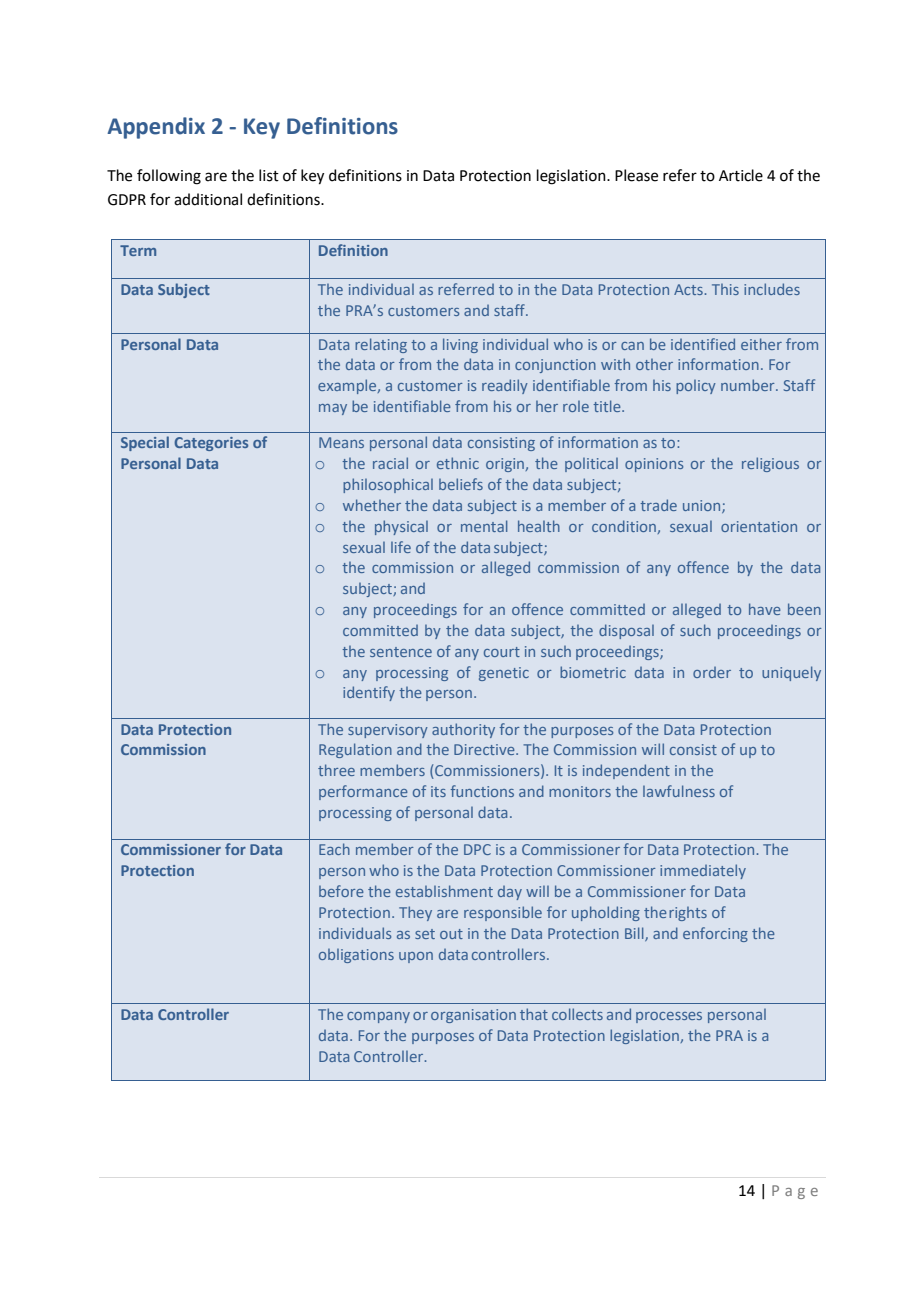 The width and height of the screenshot is (924, 1307). I want to click on Please, so click(636, 175).
